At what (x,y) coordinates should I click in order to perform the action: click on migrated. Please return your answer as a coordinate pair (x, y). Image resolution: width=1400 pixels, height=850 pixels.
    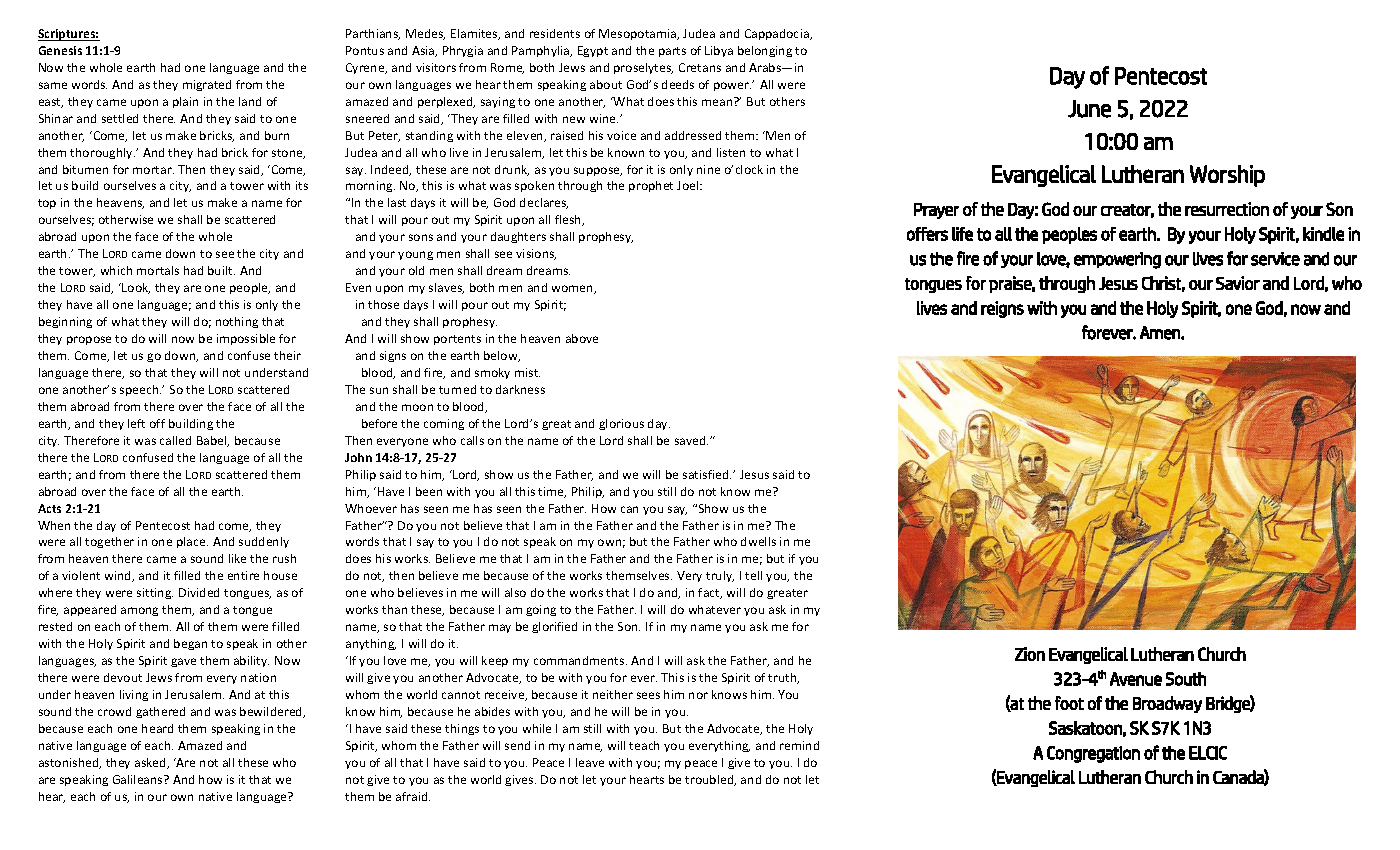
    Looking at the image, I should click on (207, 85).
